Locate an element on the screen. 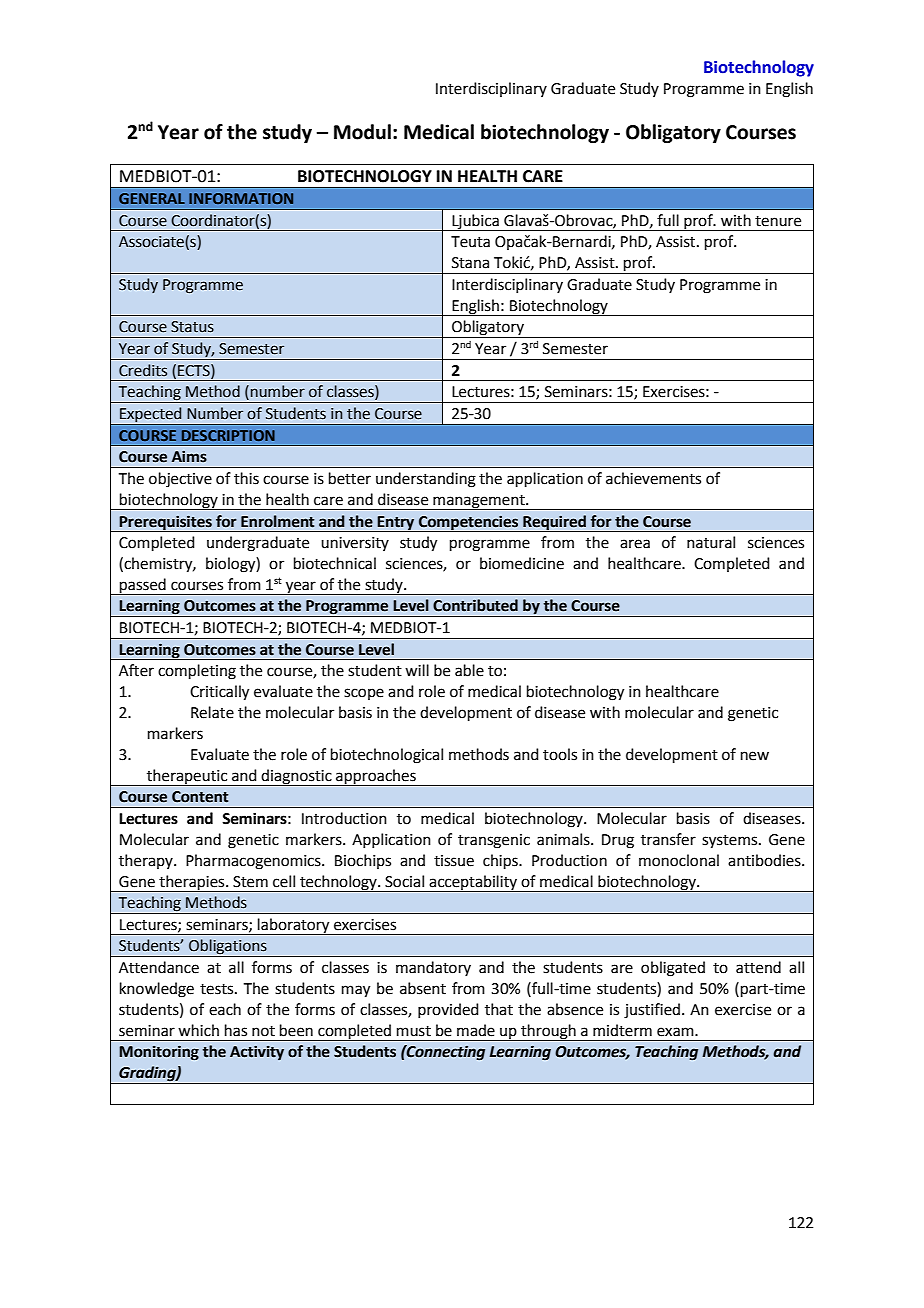 The image size is (924, 1308). which is located at coordinates (198, 1030).
